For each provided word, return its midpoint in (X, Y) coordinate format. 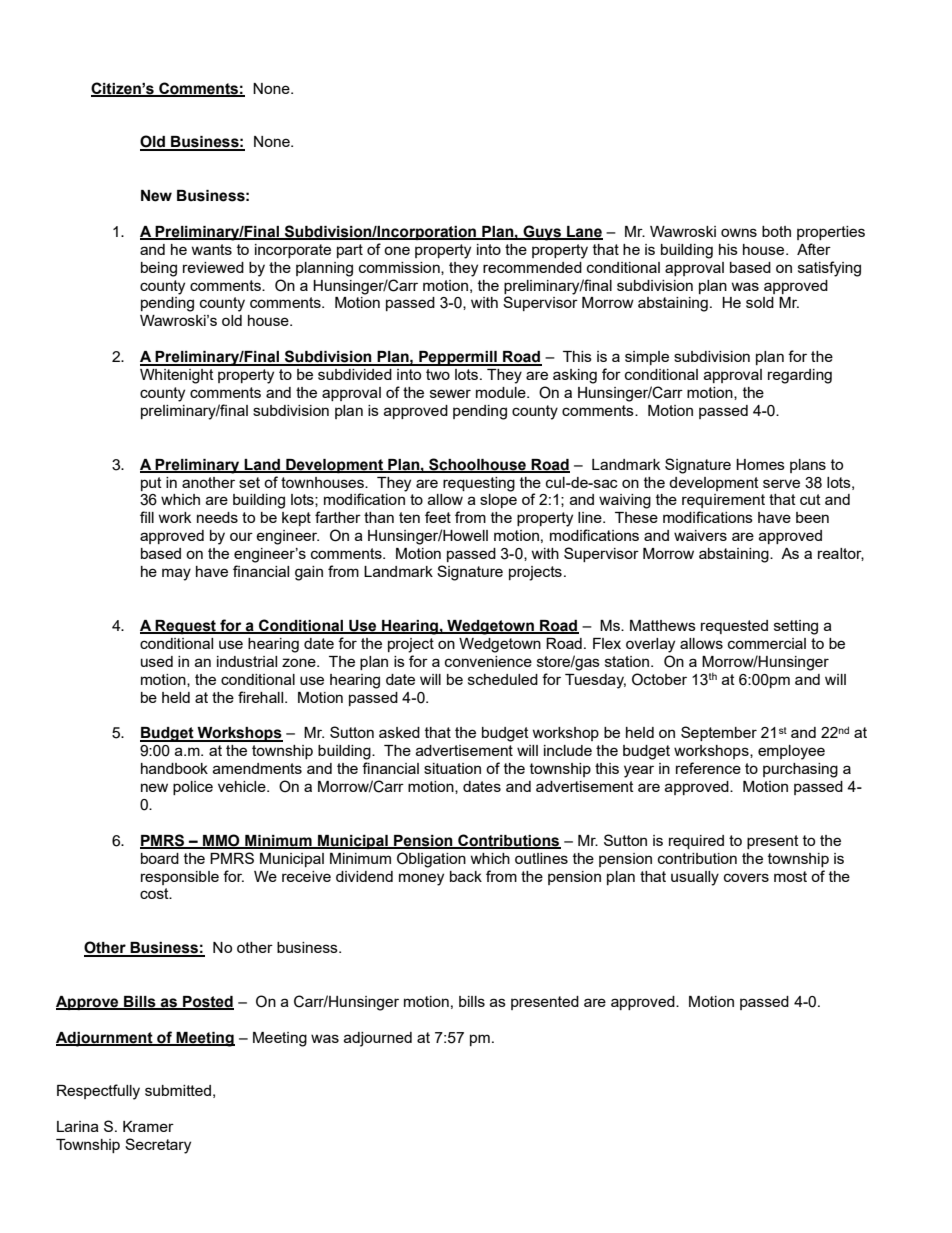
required (696, 842)
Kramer (148, 1126)
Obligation (431, 860)
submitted (178, 1090)
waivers (700, 535)
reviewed (213, 267)
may (176, 574)
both (776, 231)
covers (746, 877)
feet (438, 517)
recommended (532, 267)
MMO (221, 841)
